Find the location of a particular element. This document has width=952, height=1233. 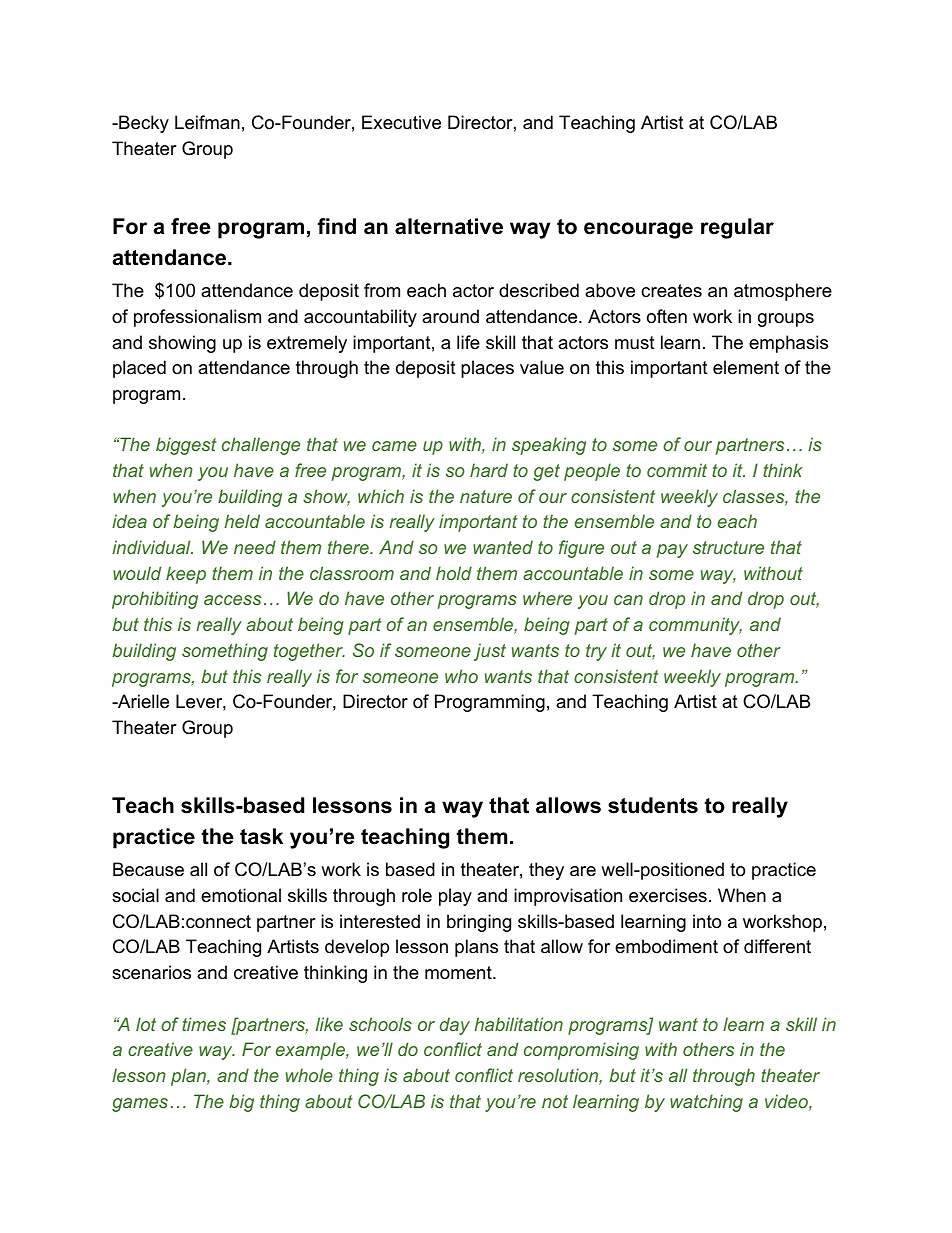

access is located at coordinates (232, 600).
